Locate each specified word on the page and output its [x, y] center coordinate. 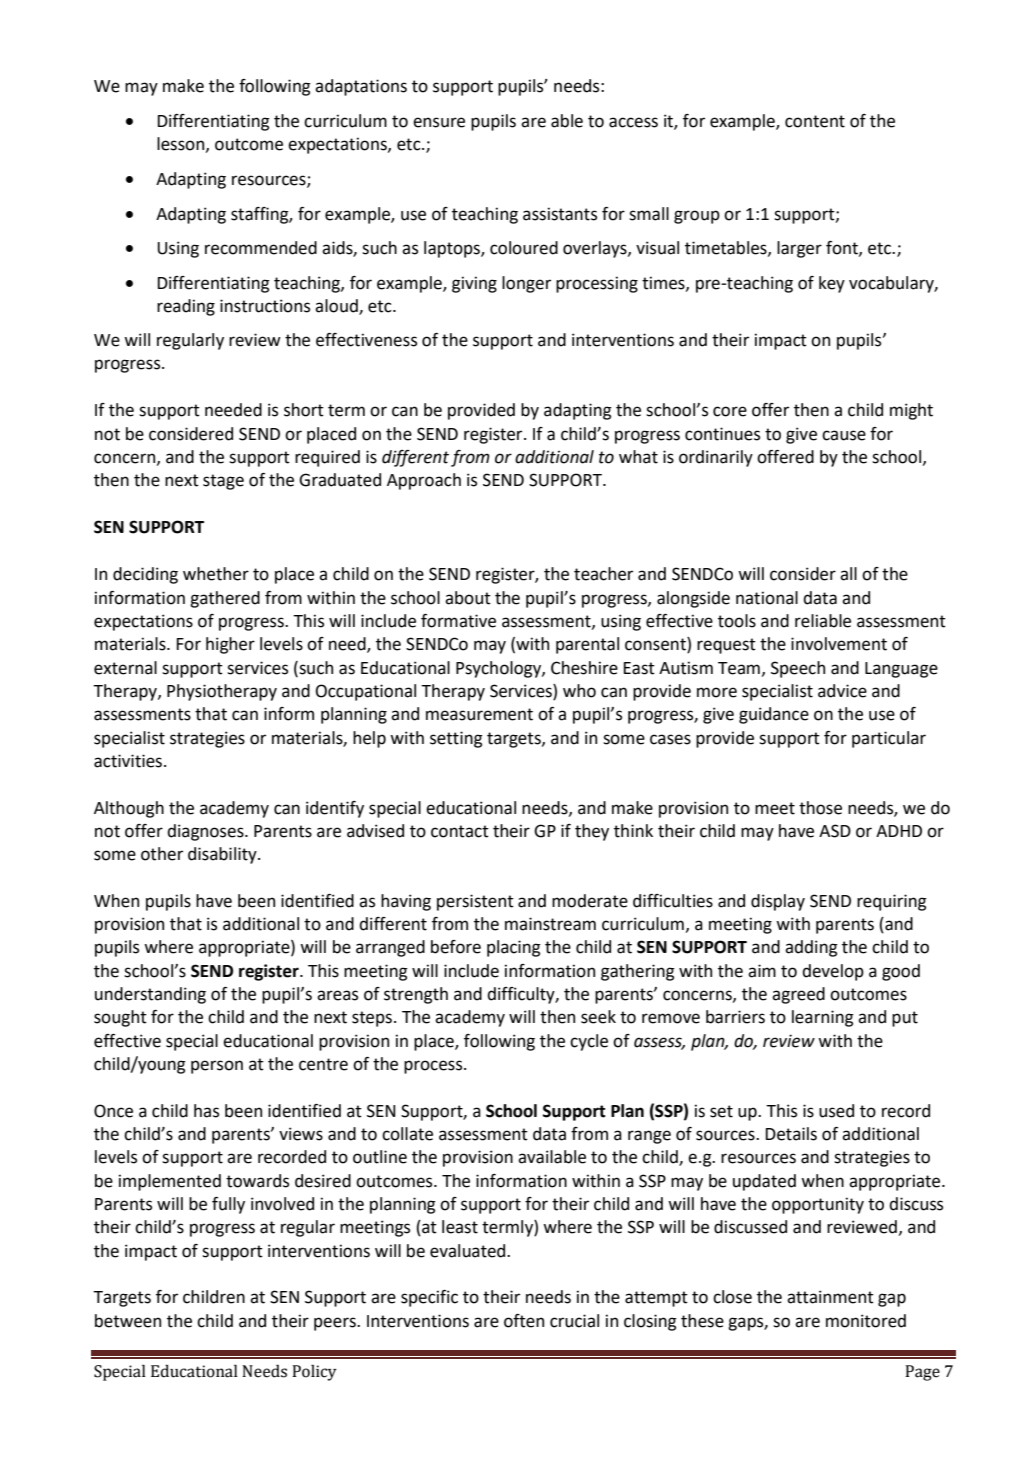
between [128, 1321]
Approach [424, 481]
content [815, 121]
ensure [439, 122]
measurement [479, 714]
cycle [589, 1042]
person [217, 1067]
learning [823, 1018]
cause [844, 435]
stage [223, 482]
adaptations [361, 87]
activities [128, 761]
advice [842, 691]
